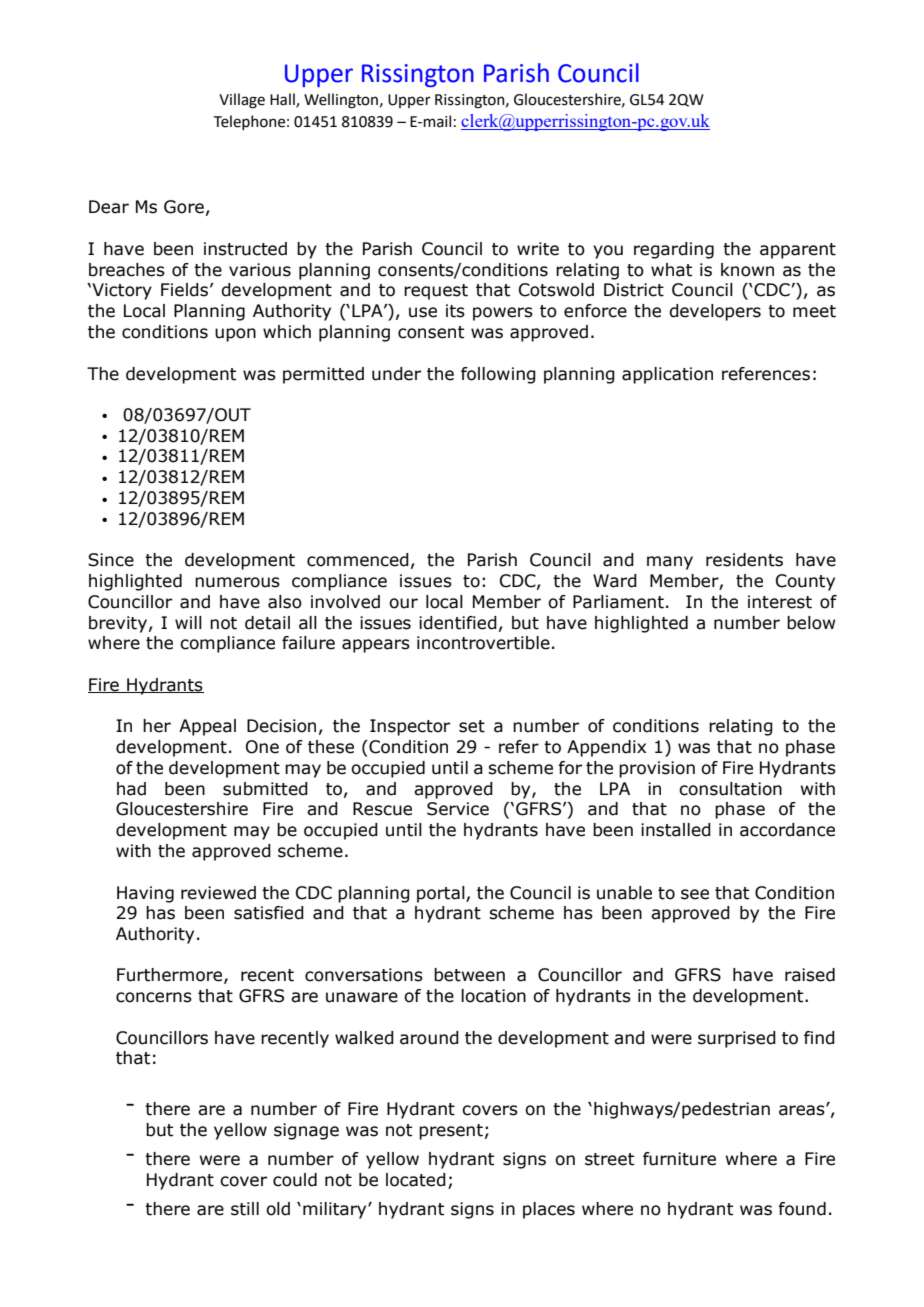 This document has height=1307, width=924. I want to click on regarding, so click(674, 250).
